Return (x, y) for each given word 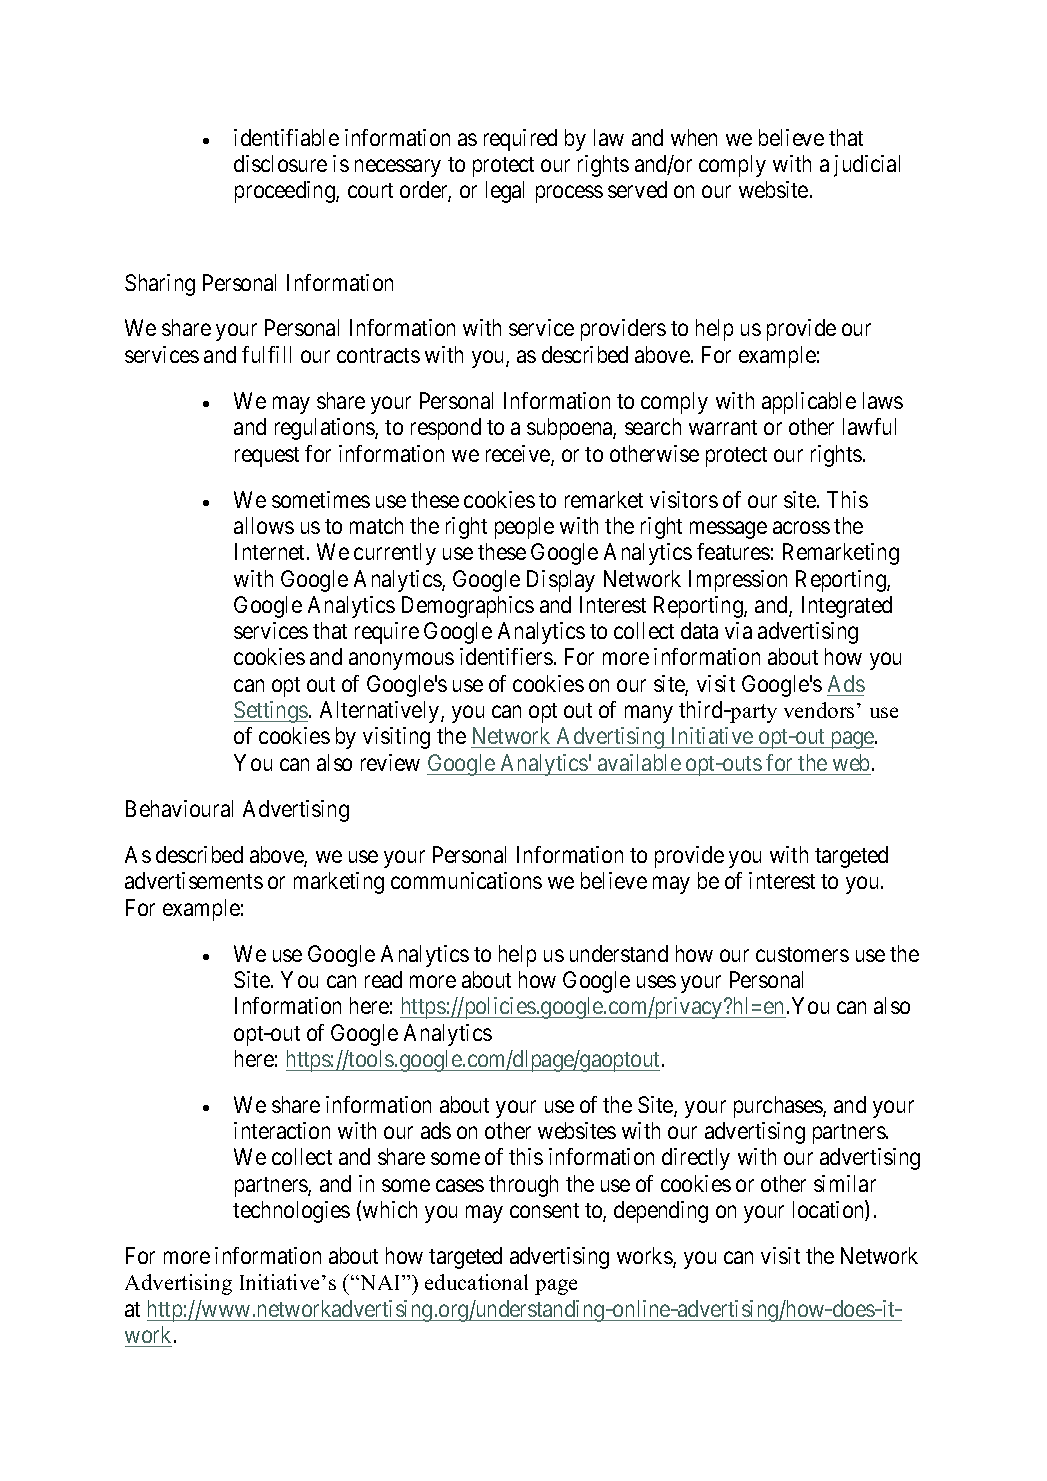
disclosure (280, 163)
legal (505, 192)
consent (544, 1210)
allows (264, 525)
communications (466, 880)
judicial (867, 166)
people (524, 528)
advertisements (194, 880)
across (801, 527)
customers (802, 954)
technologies (291, 1212)
